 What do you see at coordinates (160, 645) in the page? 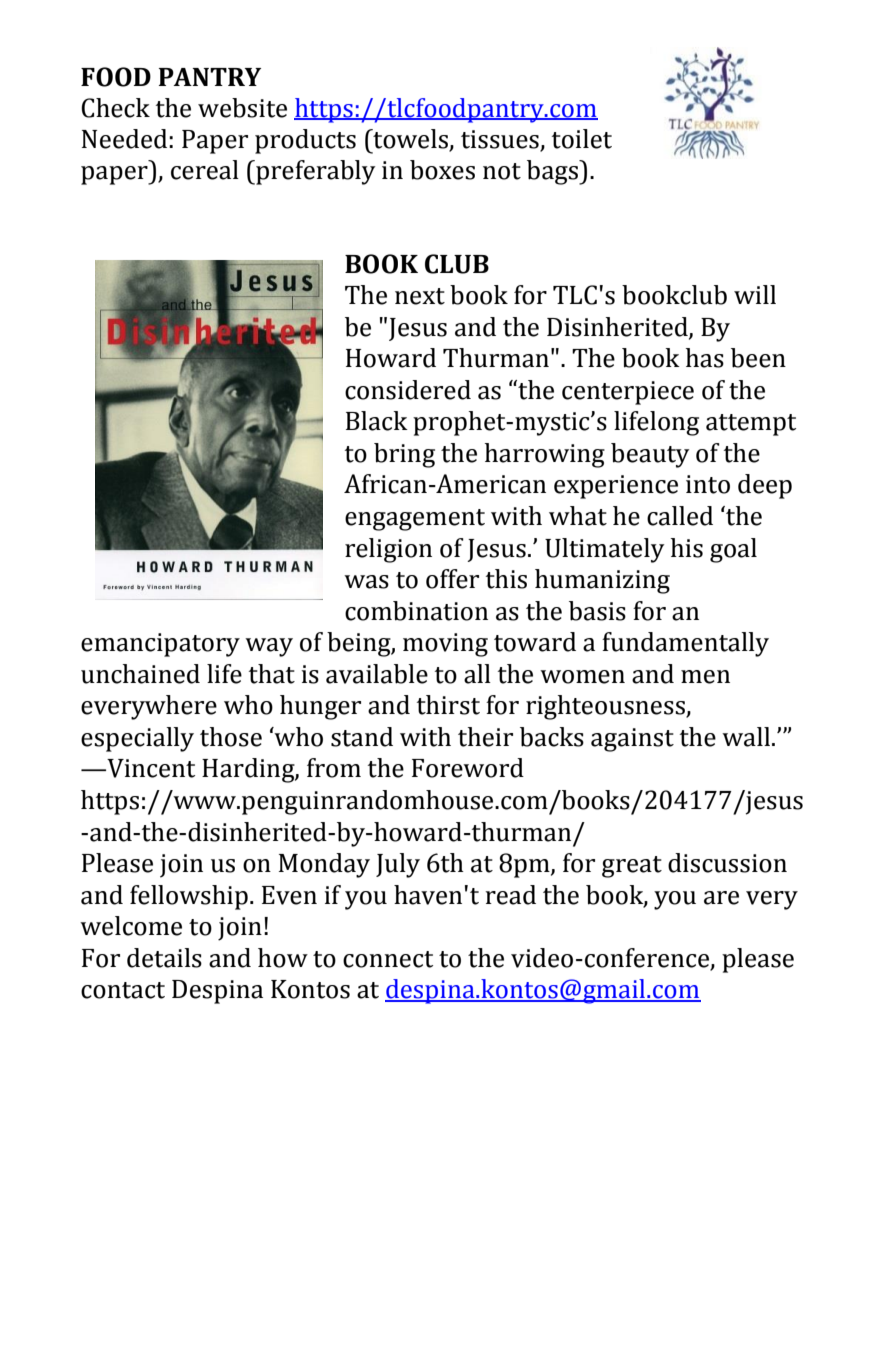
I see `emancipatory` at bounding box center [160, 645].
